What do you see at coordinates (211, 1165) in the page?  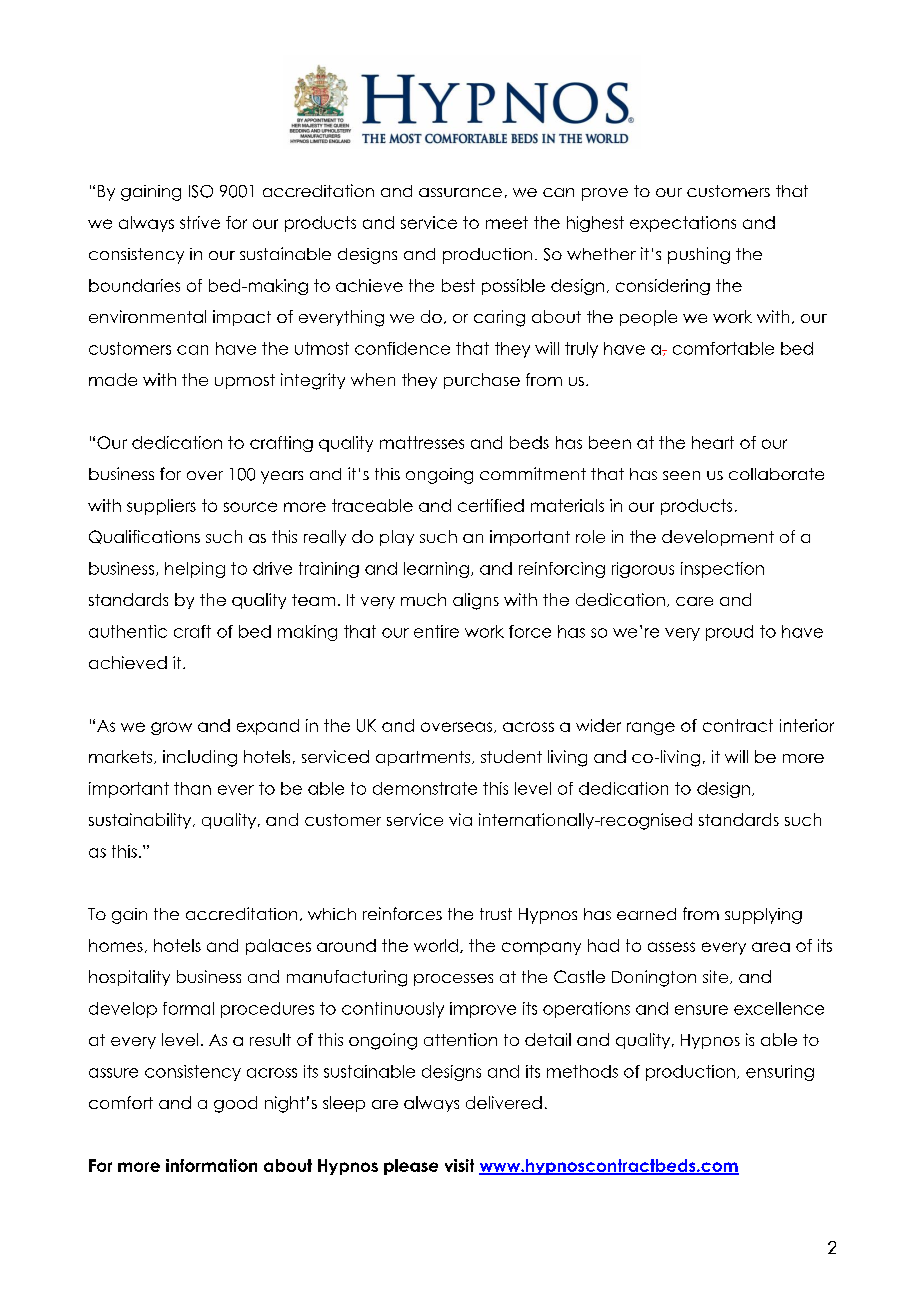 I see `information` at bounding box center [211, 1165].
